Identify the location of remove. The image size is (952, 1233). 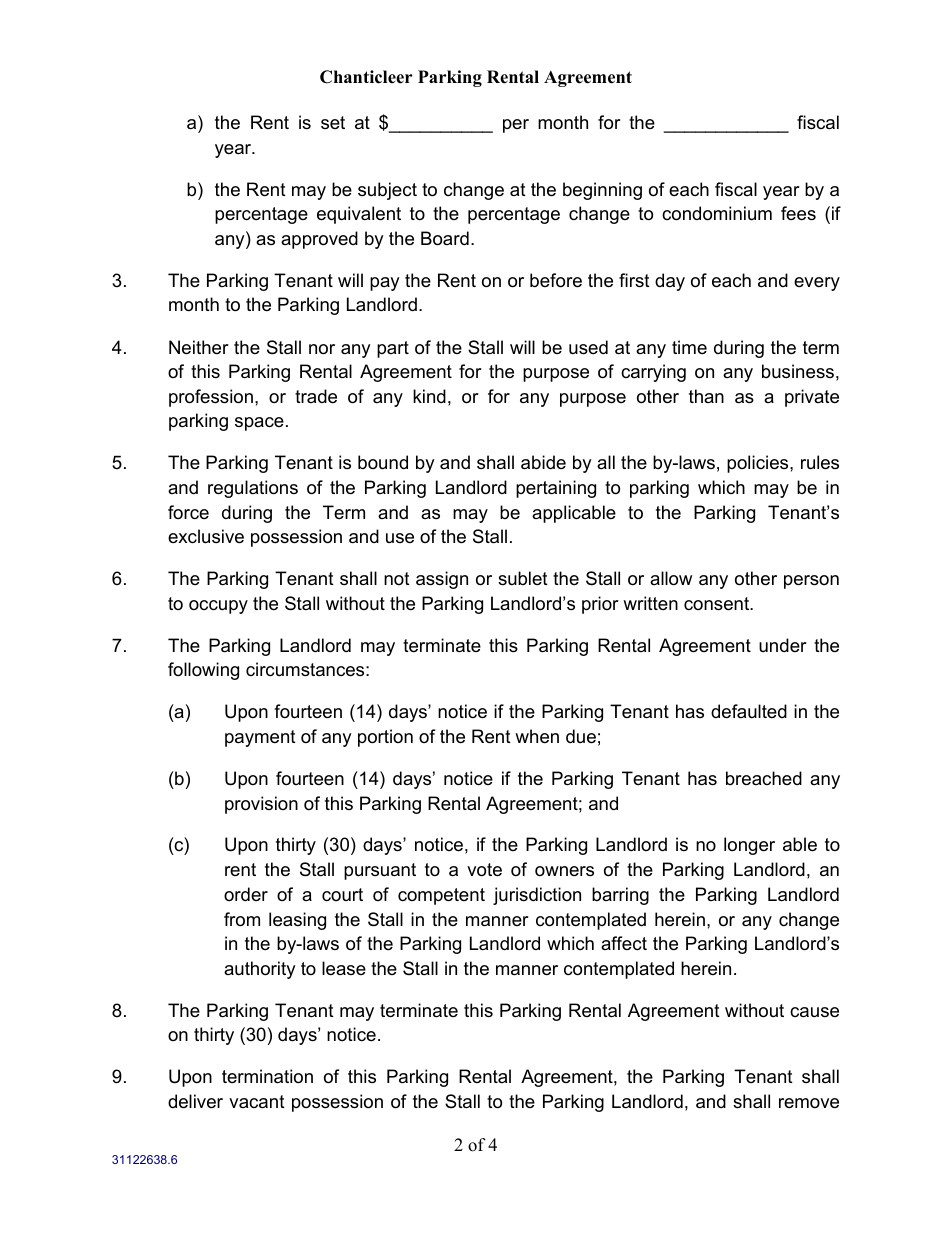
(809, 1103).
